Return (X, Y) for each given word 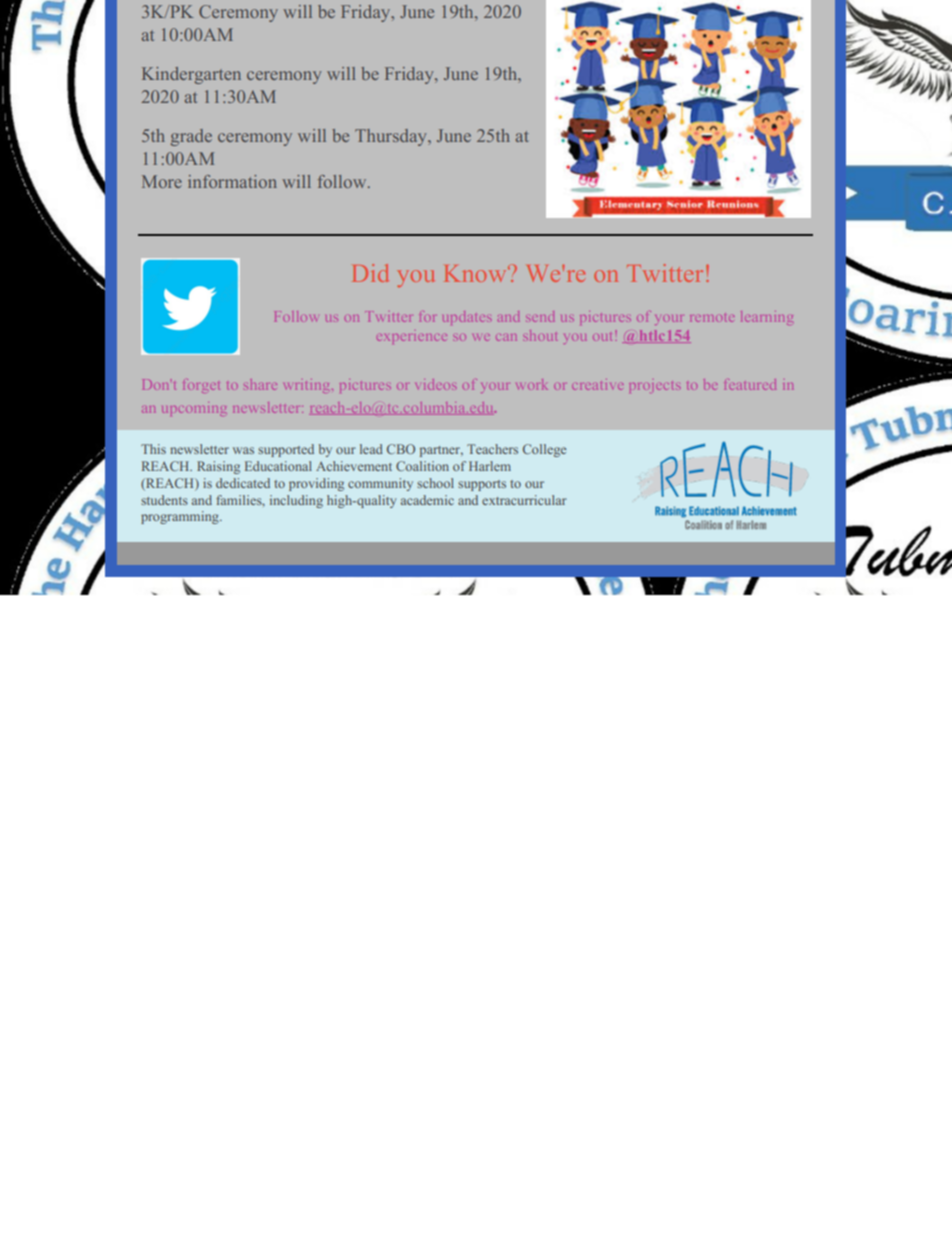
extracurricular (524, 500)
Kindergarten (191, 75)
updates (467, 318)
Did (370, 273)
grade (191, 137)
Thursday (392, 137)
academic (427, 500)
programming (181, 517)
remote (712, 317)
